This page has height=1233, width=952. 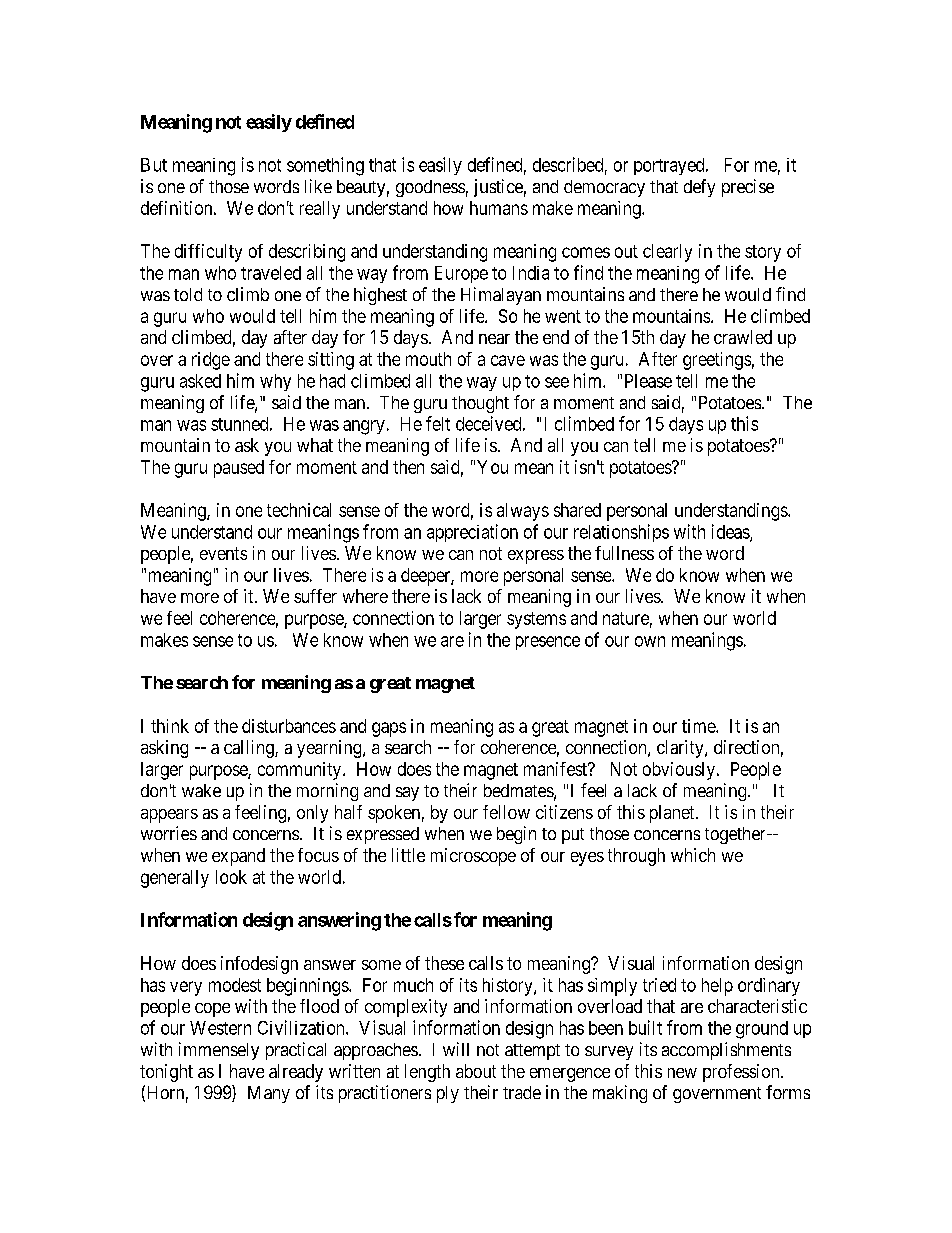 What do you see at coordinates (200, 381) in the page?
I see `asked` at bounding box center [200, 381].
